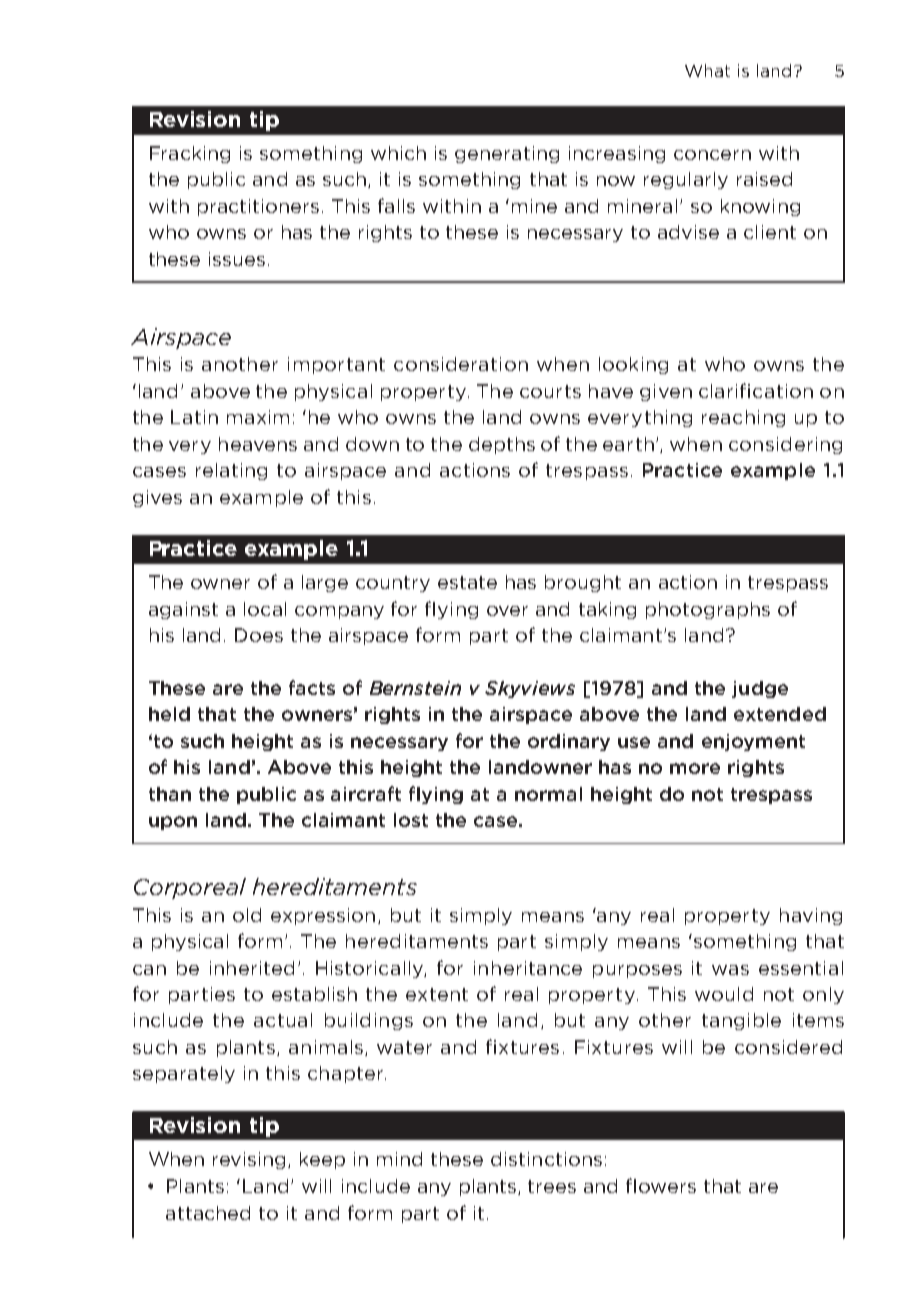 The height and width of the screenshot is (1311, 924). What do you see at coordinates (190, 154) in the screenshot?
I see `Fracking` at bounding box center [190, 154].
